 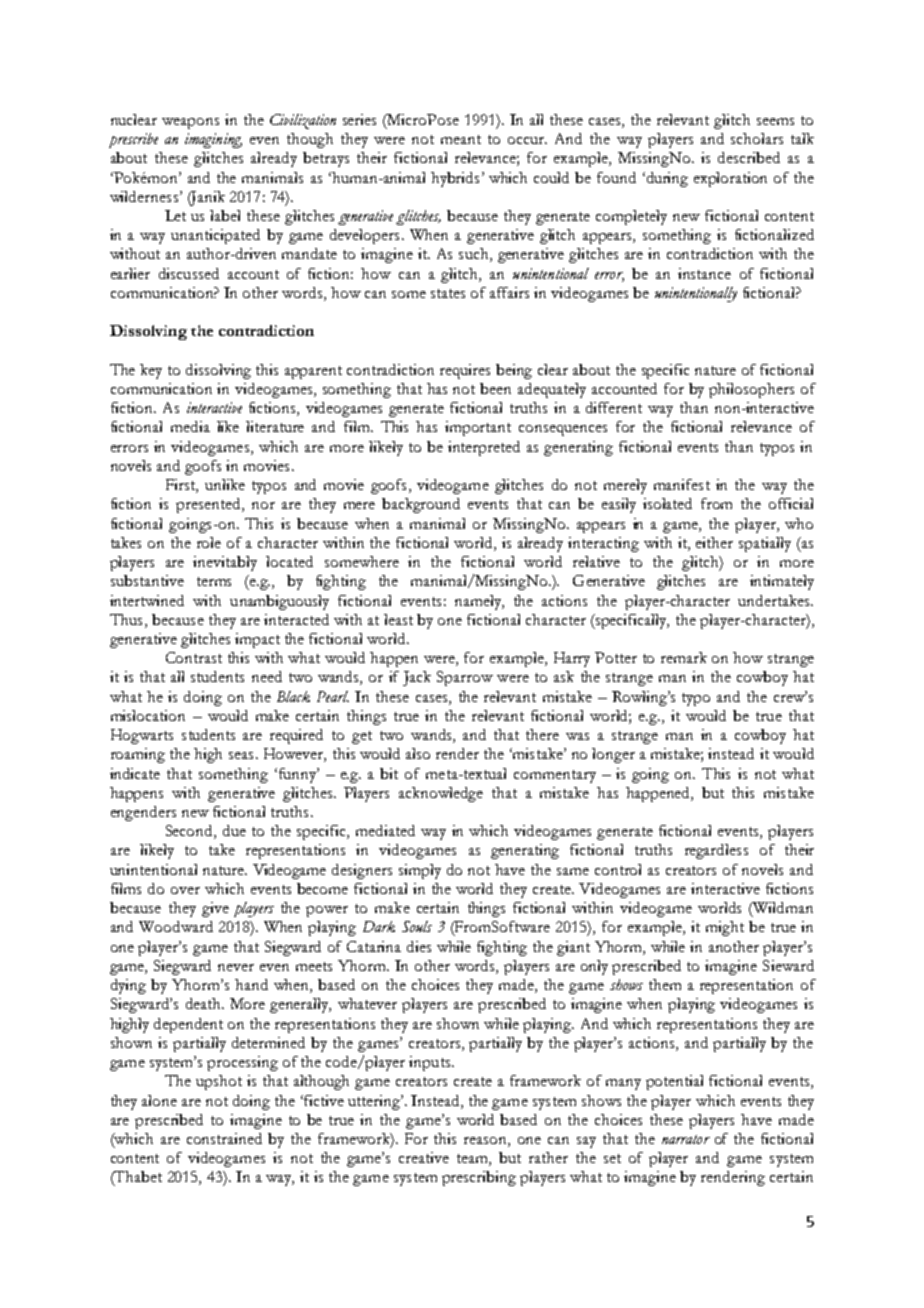 I want to click on meant, so click(x=461, y=139).
